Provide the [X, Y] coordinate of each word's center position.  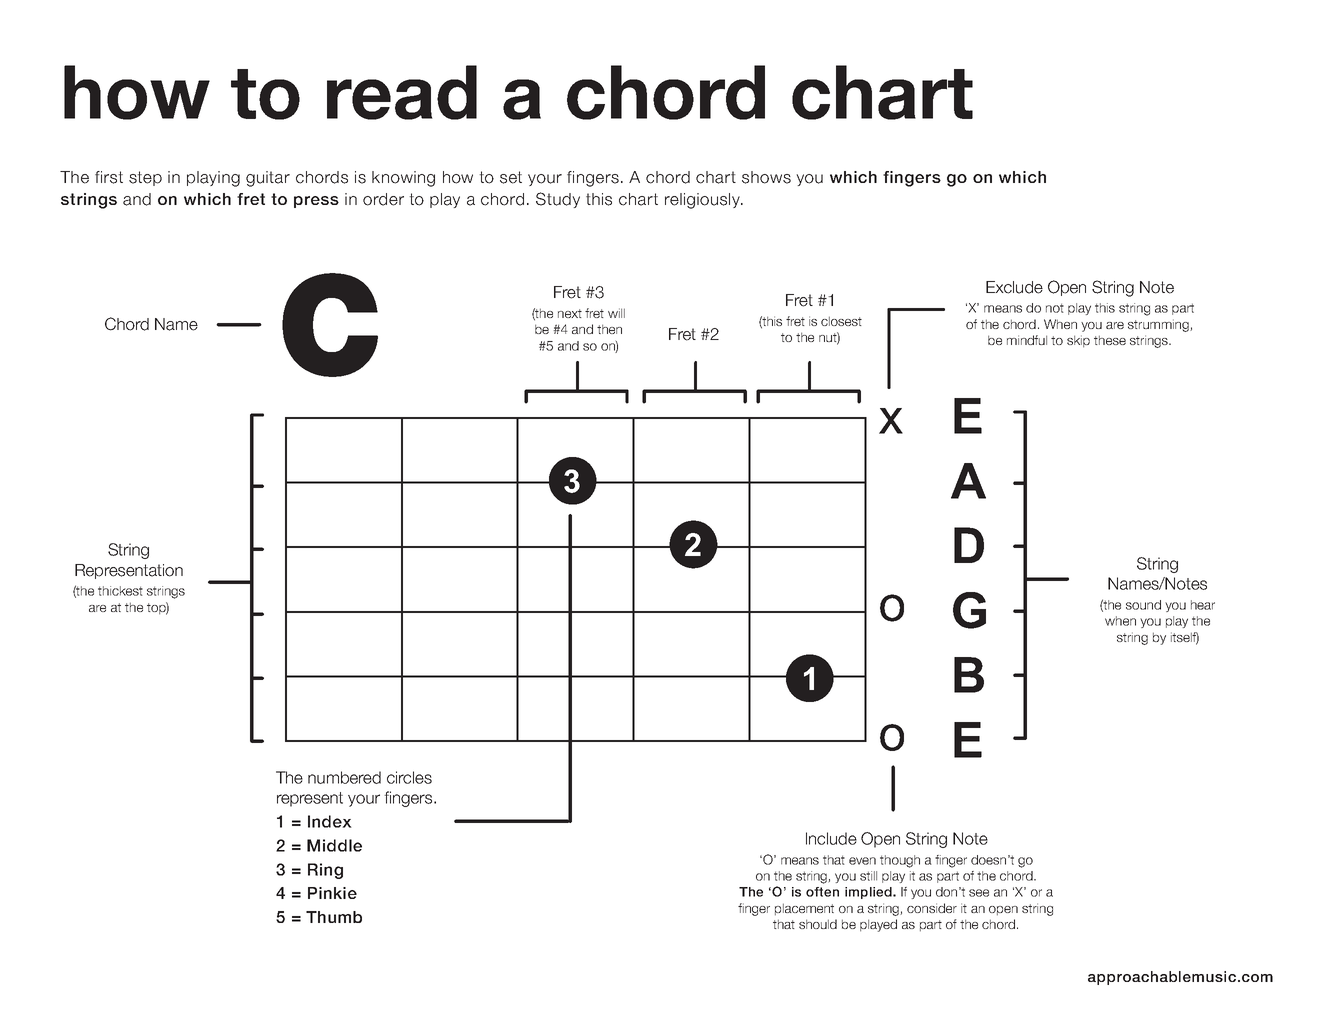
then [609, 329]
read [402, 92]
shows [766, 177]
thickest [120, 591]
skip [1078, 341]
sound [1143, 605]
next [570, 313]
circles [409, 777]
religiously [704, 201]
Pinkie [332, 893]
